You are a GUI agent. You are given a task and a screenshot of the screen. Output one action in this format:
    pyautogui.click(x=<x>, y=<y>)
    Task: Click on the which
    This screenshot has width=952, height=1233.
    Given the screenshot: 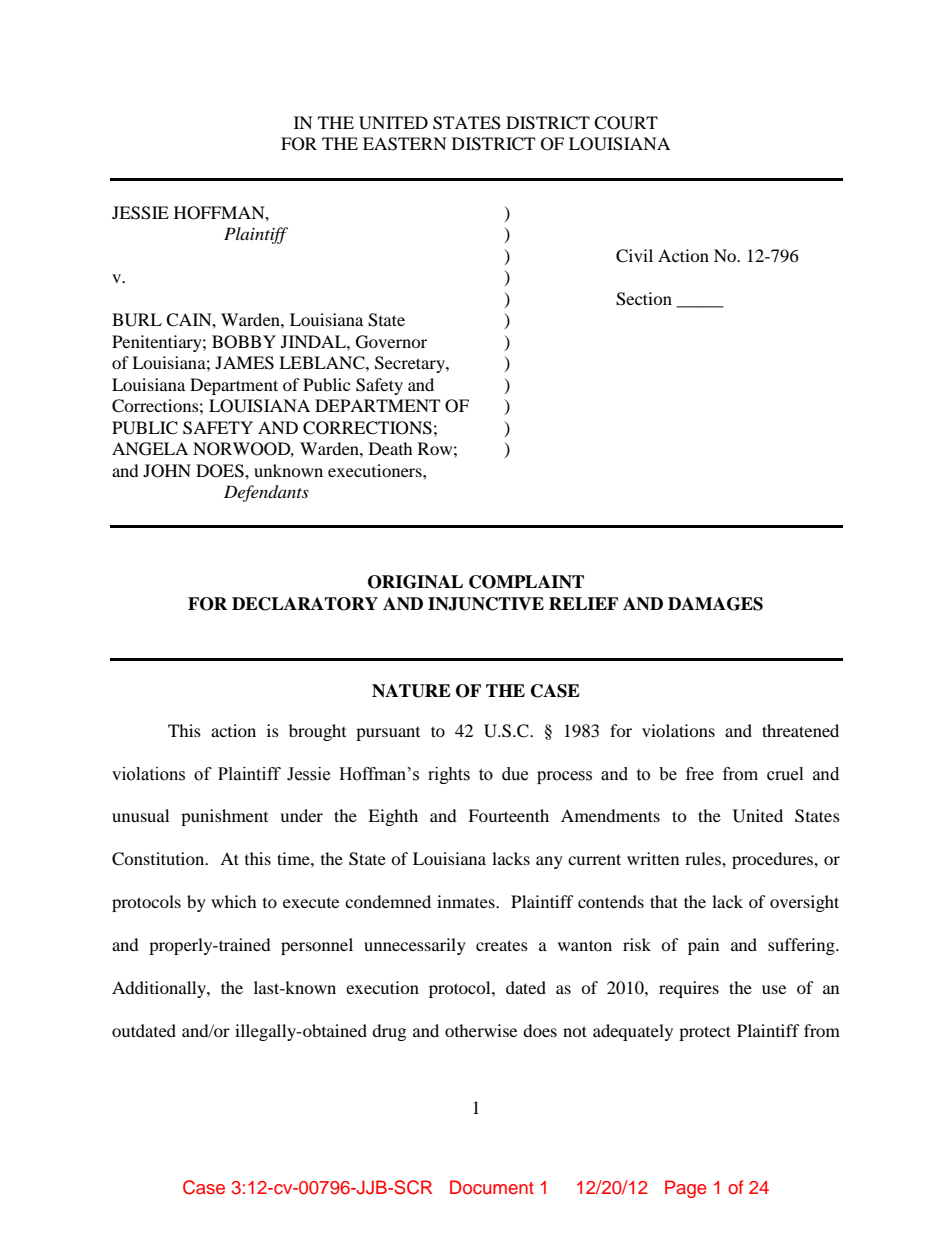 What is the action you would take?
    pyautogui.click(x=234, y=901)
